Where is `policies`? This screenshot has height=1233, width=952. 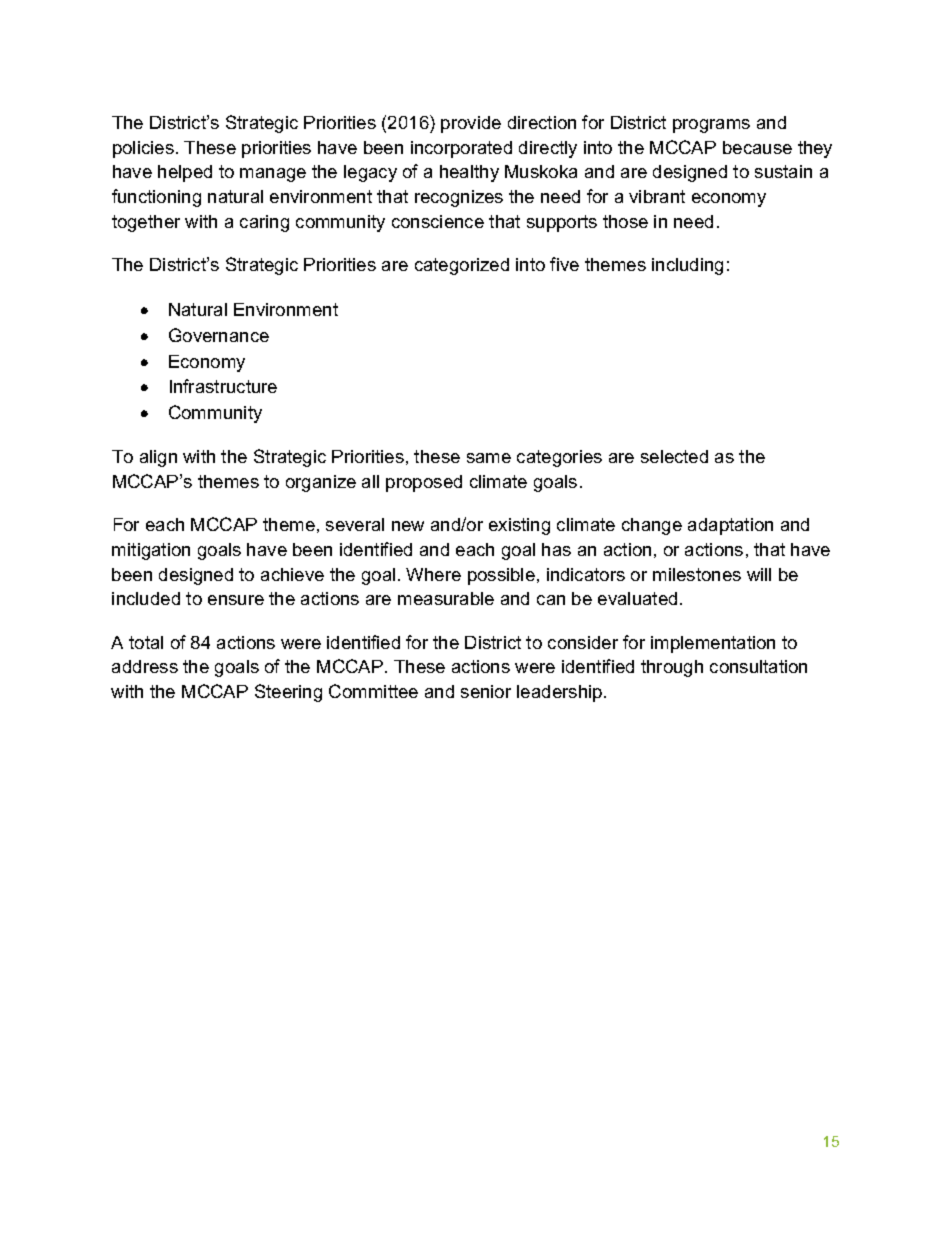 policies is located at coordinates (143, 149).
